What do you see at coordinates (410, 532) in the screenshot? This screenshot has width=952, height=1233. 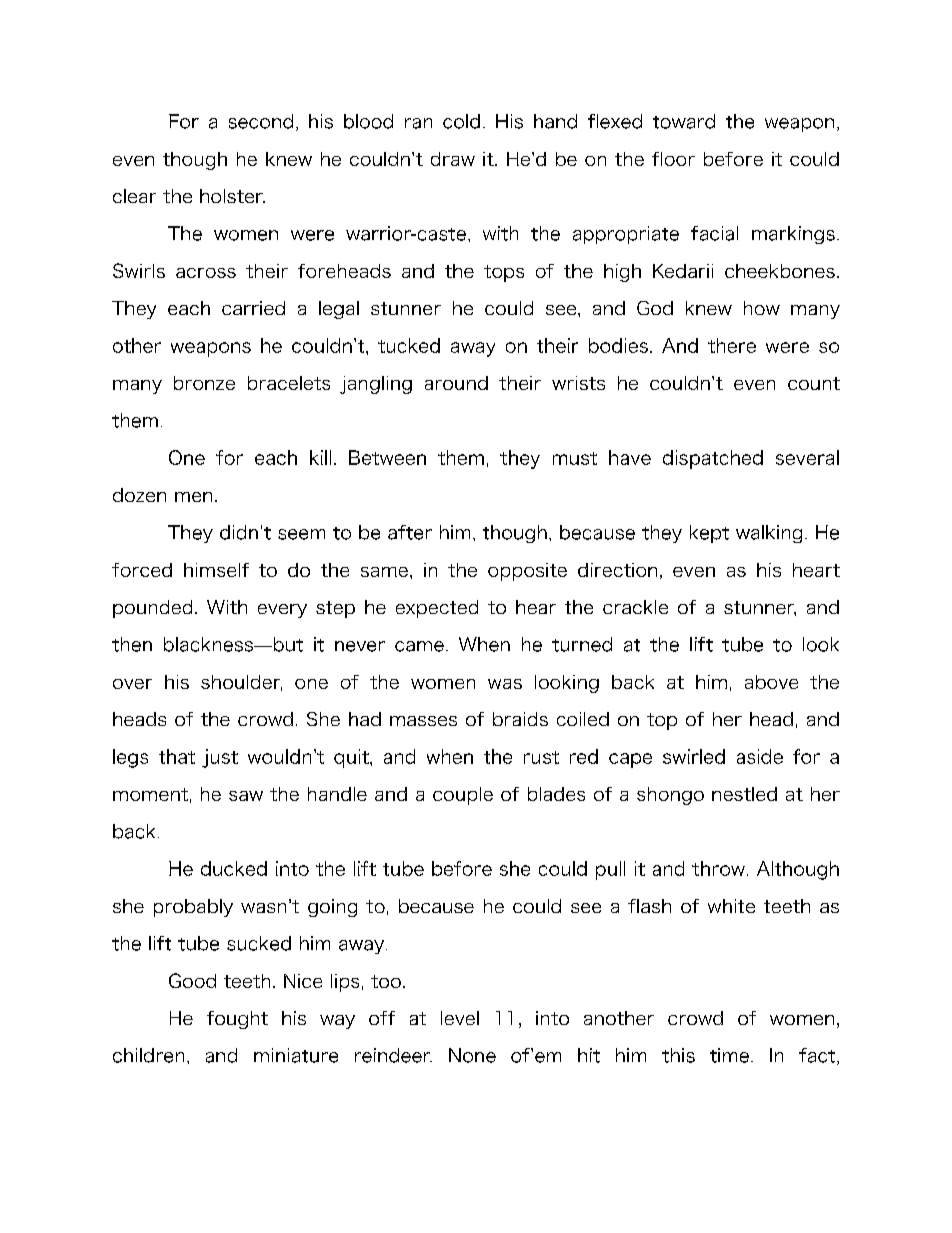 I see `after` at bounding box center [410, 532].
